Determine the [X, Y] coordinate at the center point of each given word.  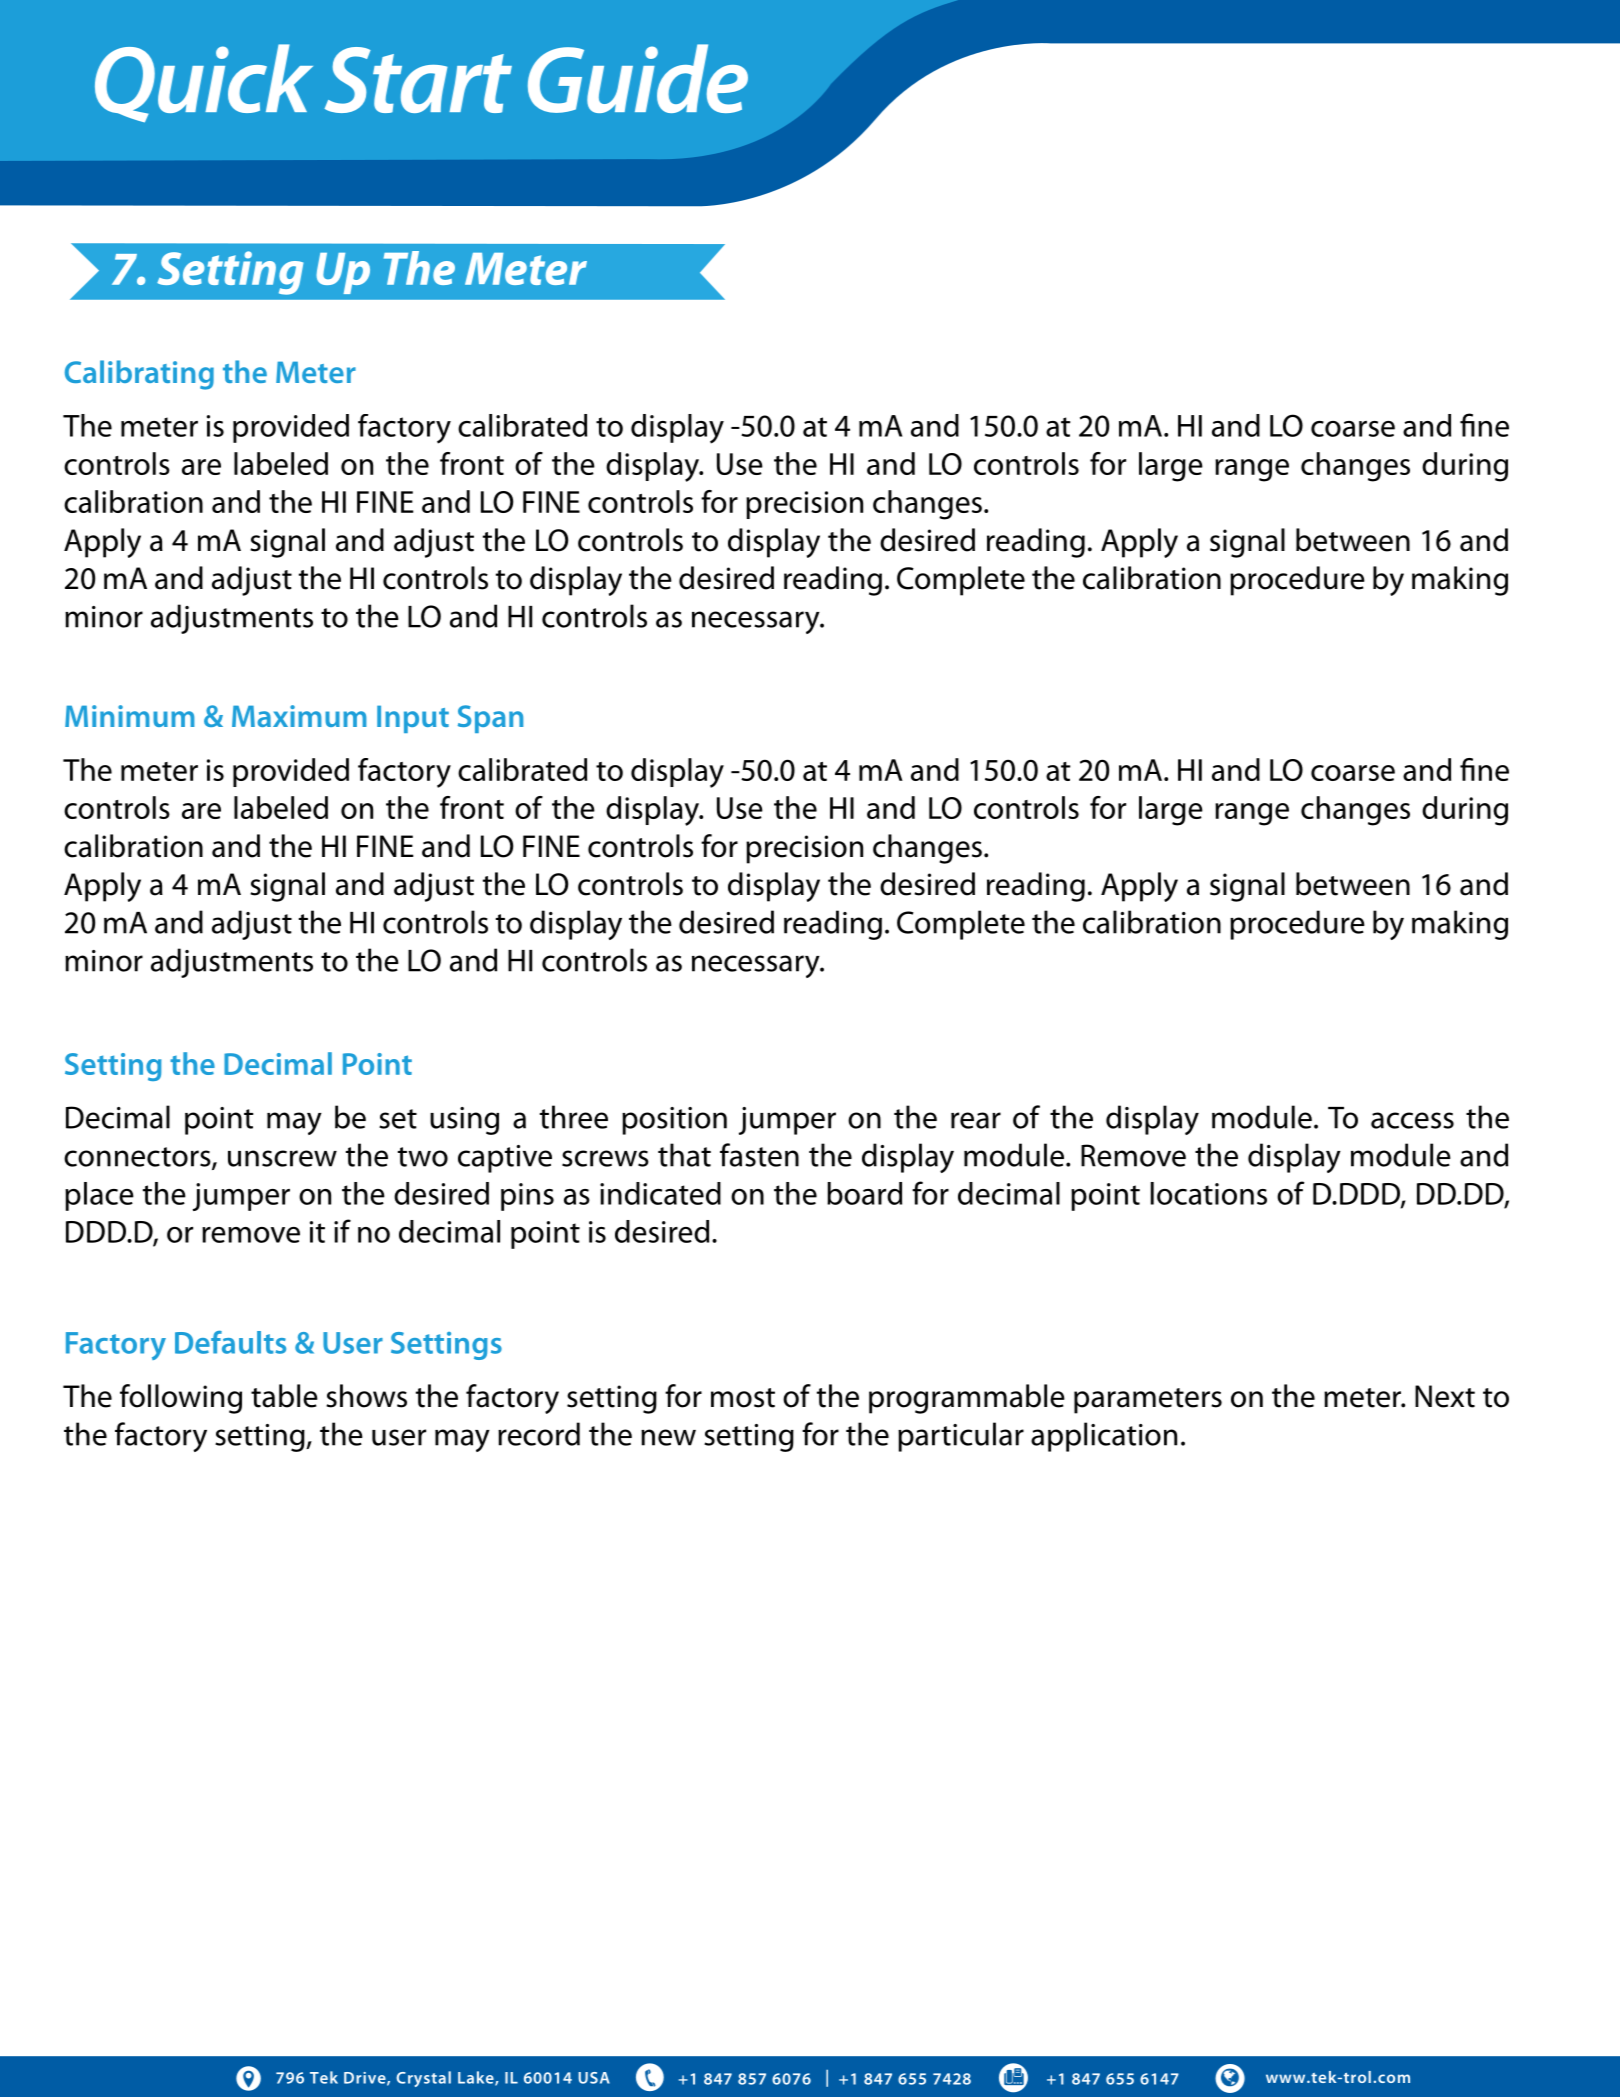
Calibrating [139, 375]
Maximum [299, 716]
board [864, 1193]
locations [1209, 1193]
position [674, 1121]
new [668, 1437]
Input [413, 719]
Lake [477, 2078]
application [1104, 1437]
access [1412, 1120]
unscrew [282, 1158]
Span [490, 719]
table [284, 1396]
